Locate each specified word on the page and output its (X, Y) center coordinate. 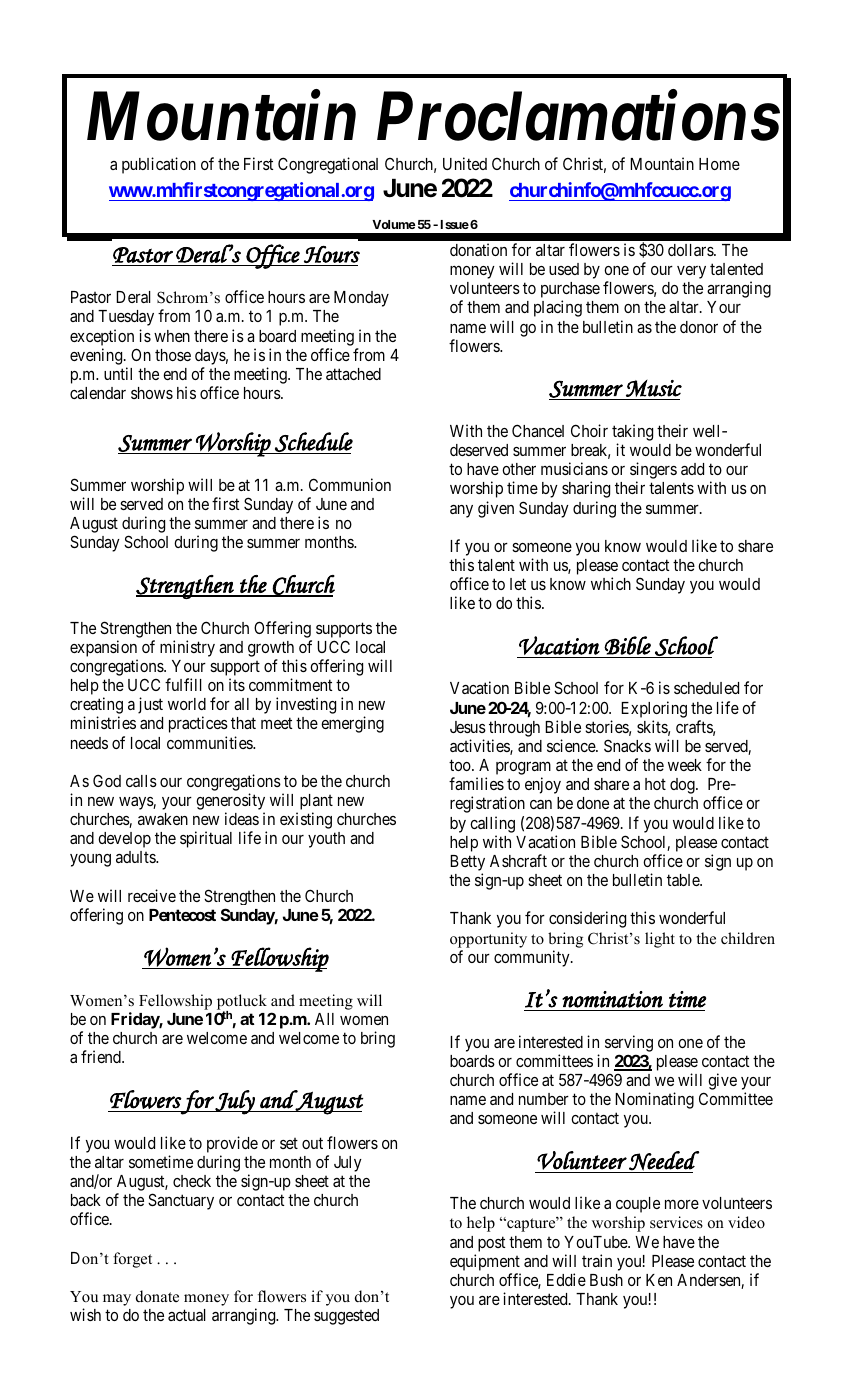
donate (157, 1296)
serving (629, 1043)
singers (653, 472)
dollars (691, 250)
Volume (394, 224)
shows (152, 393)
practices (198, 724)
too (461, 765)
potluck (242, 1003)
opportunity (488, 940)
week (685, 765)
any (461, 511)
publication (159, 165)
